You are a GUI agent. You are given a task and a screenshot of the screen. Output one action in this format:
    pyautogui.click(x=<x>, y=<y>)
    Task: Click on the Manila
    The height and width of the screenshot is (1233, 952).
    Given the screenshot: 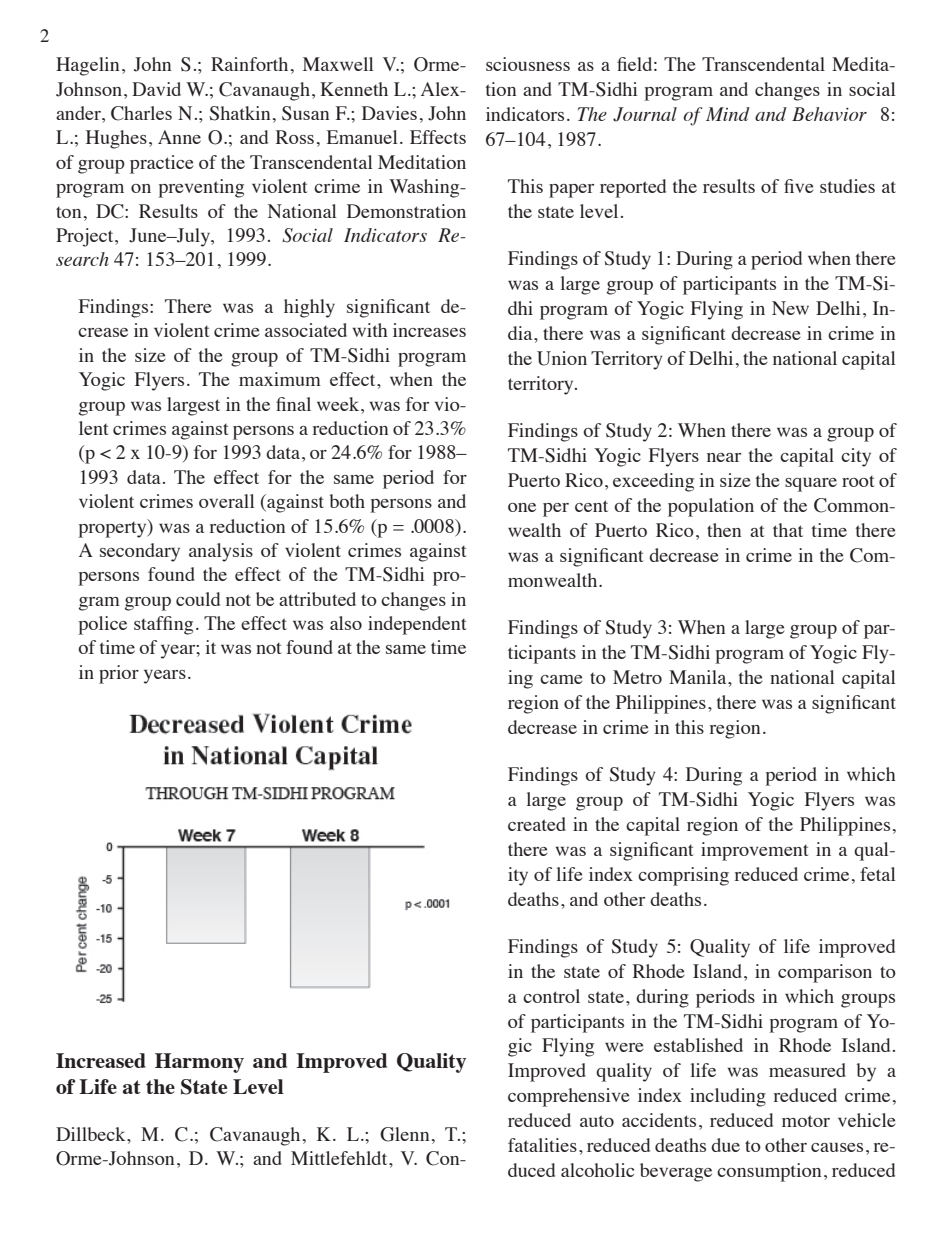 What is the action you would take?
    pyautogui.click(x=699, y=677)
